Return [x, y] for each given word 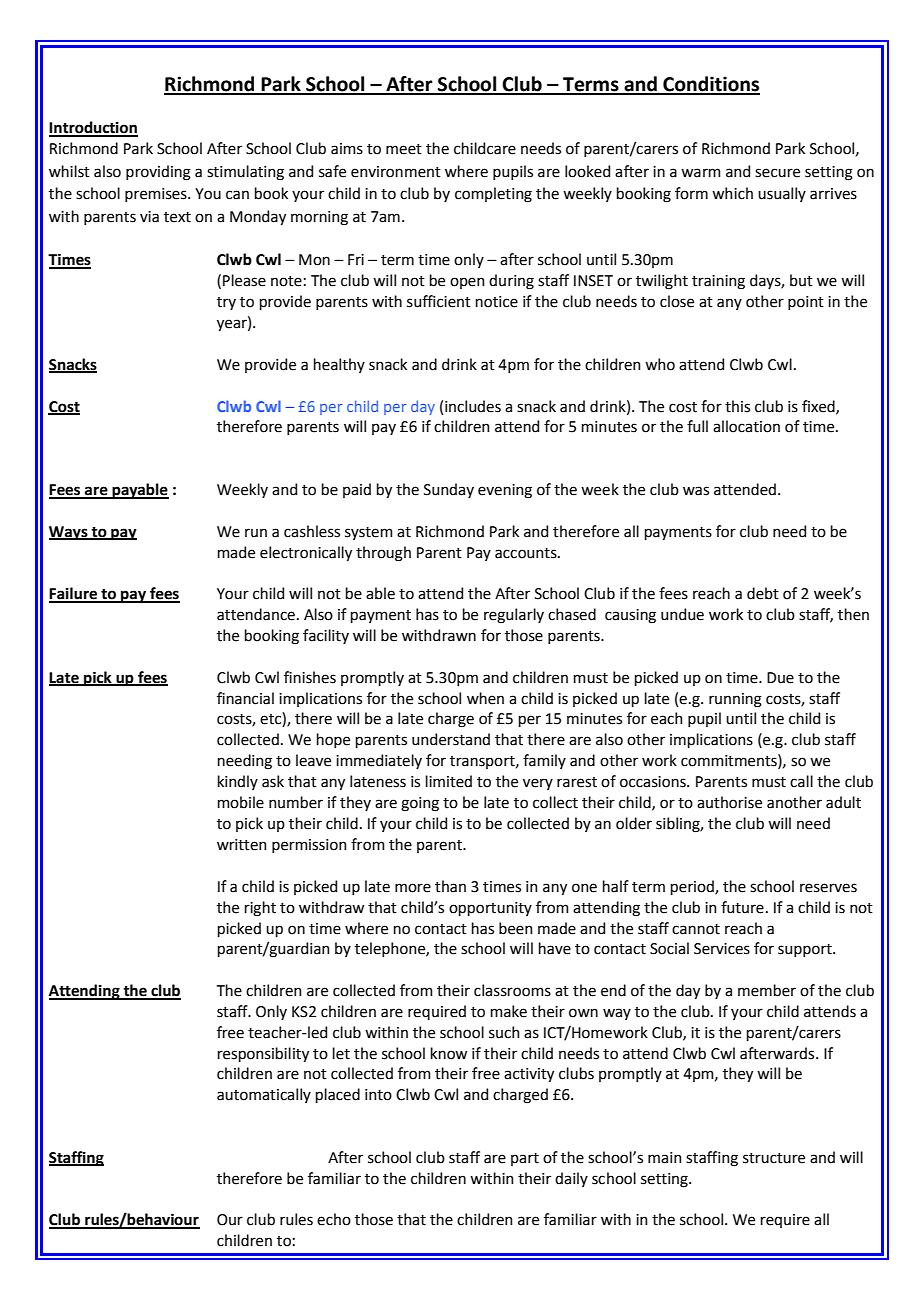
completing [493, 195]
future [742, 907]
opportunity [490, 909]
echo [334, 1219]
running [735, 700]
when [485, 698]
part [525, 1159]
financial [245, 698]
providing [158, 173]
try [226, 303]
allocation [746, 426]
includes [473, 406]
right [260, 909]
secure [777, 173]
